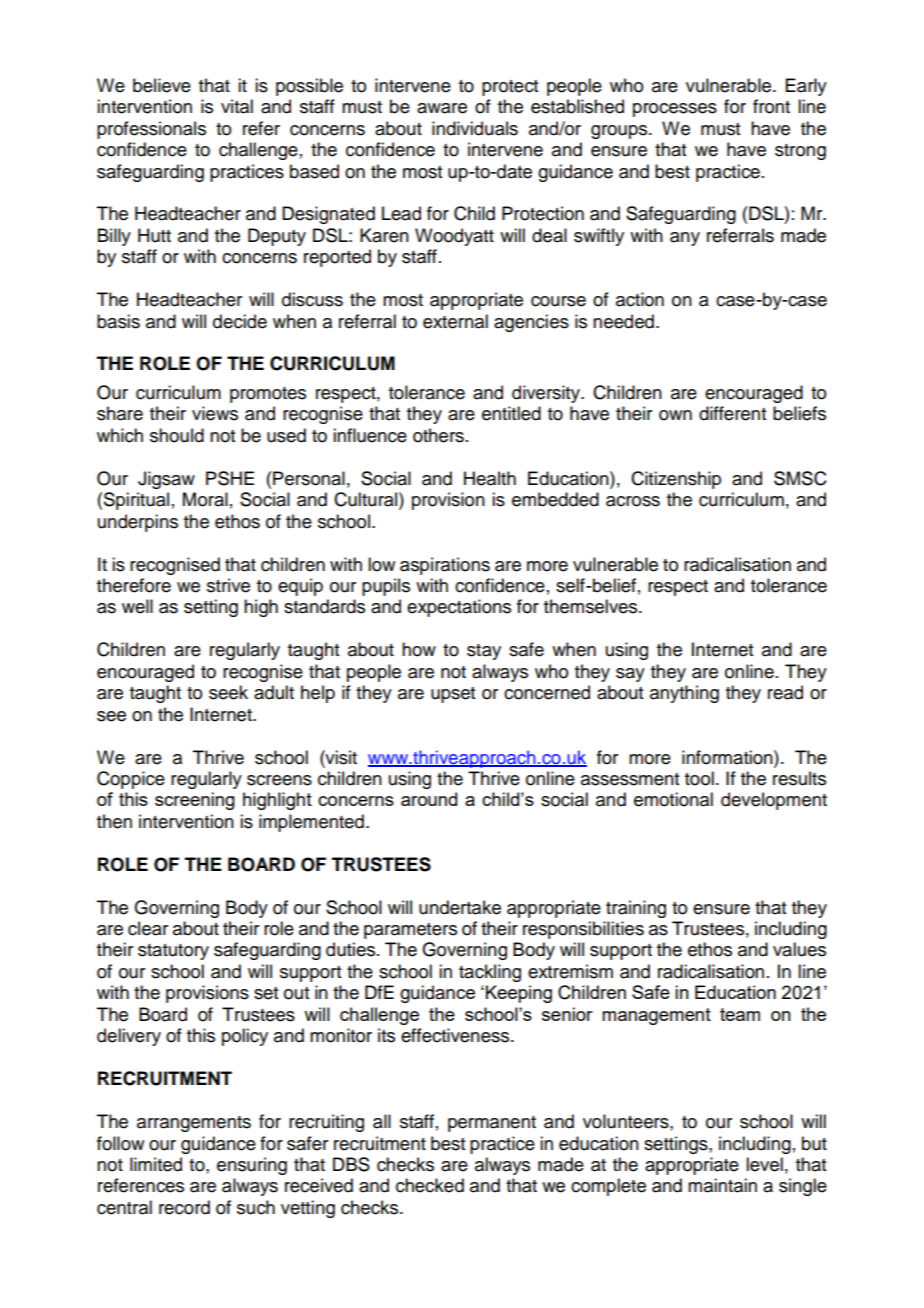  Describe the element at coordinates (148, 928) in the page. I see `clear` at that location.
